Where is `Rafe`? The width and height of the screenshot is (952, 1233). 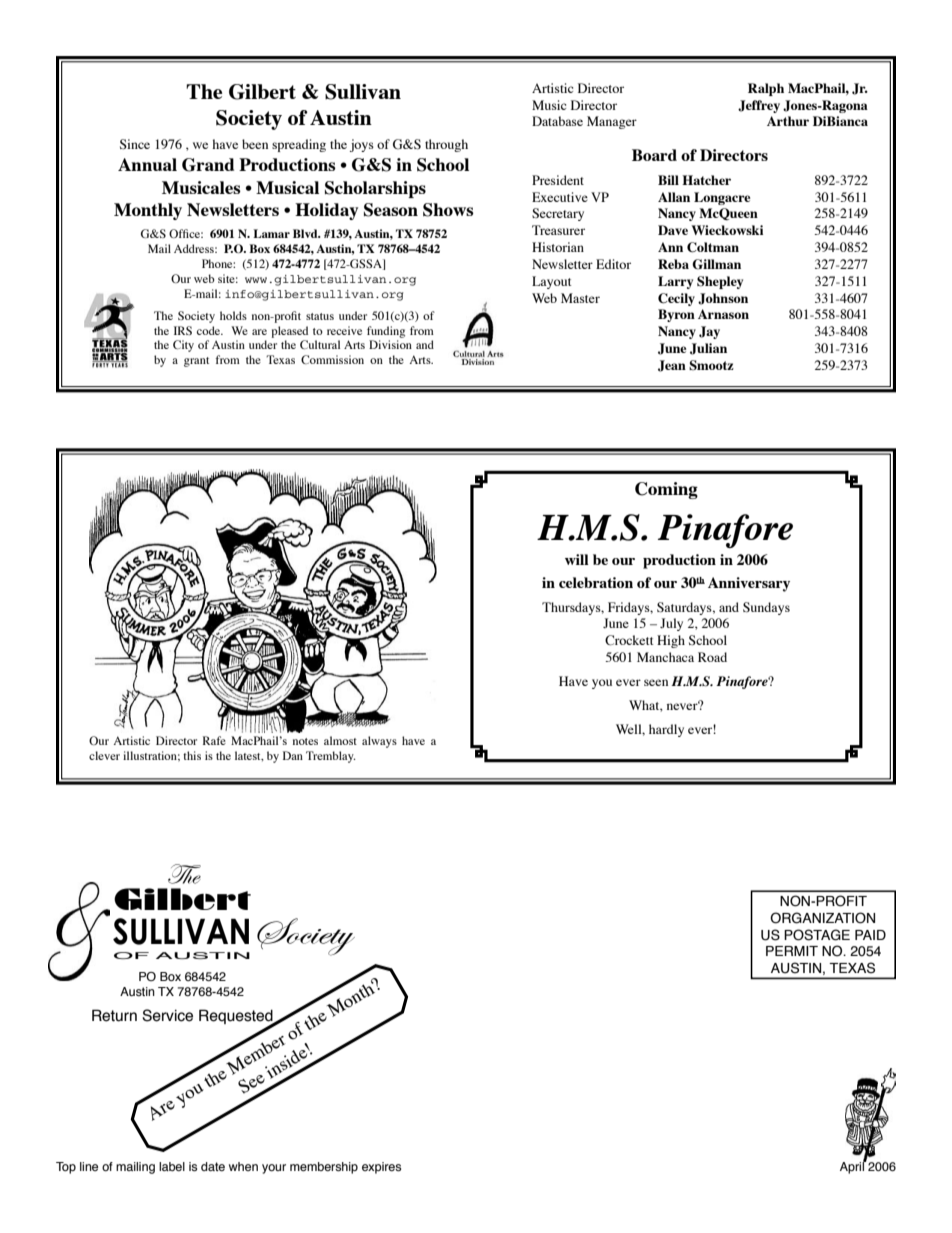
Rafe is located at coordinates (214, 740).
